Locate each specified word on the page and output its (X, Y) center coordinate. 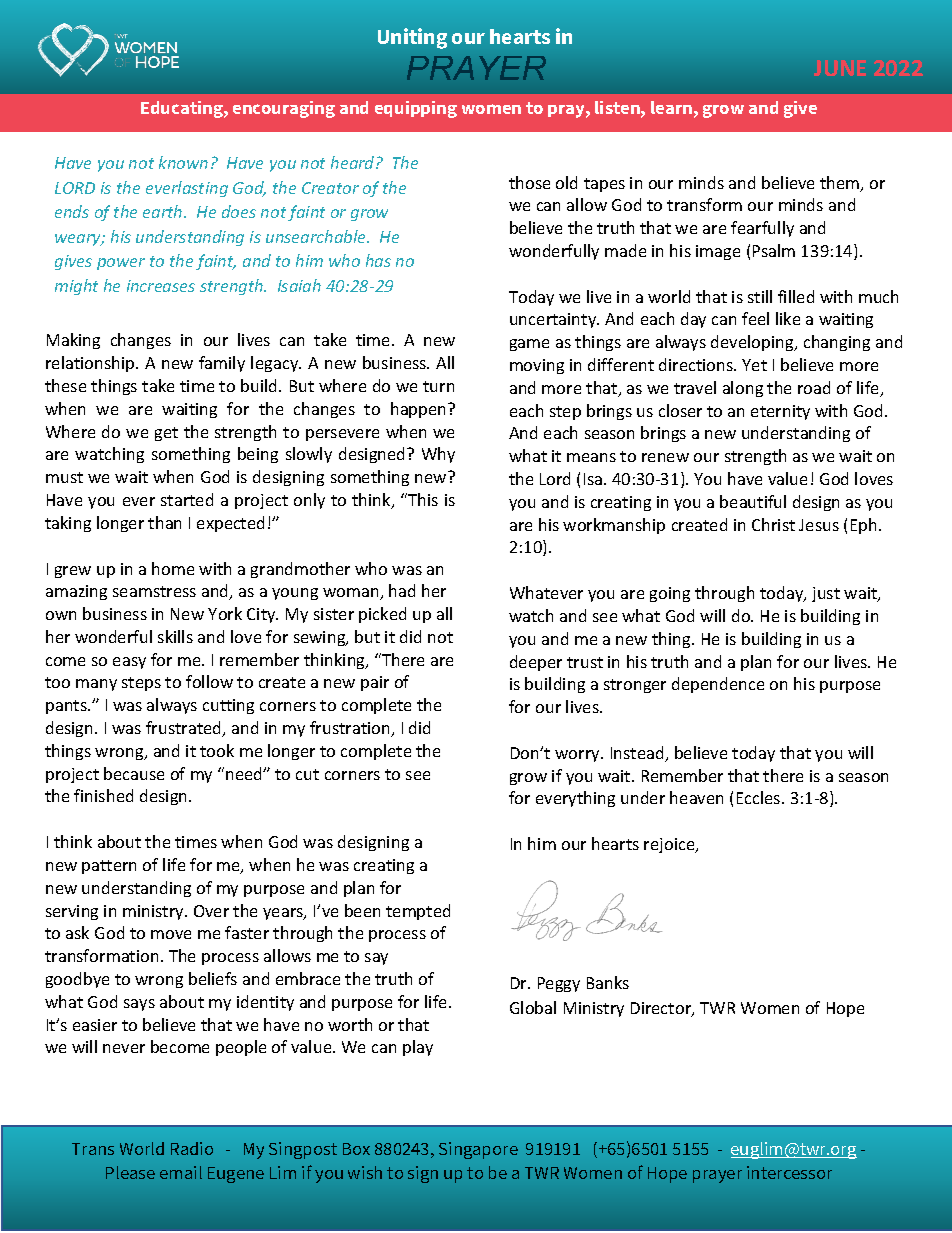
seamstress (154, 591)
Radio (192, 1148)
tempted (418, 912)
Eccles (760, 797)
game (529, 345)
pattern (109, 867)
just (826, 594)
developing (753, 343)
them (841, 184)
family (222, 364)
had (402, 590)
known (183, 162)
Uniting (412, 38)
